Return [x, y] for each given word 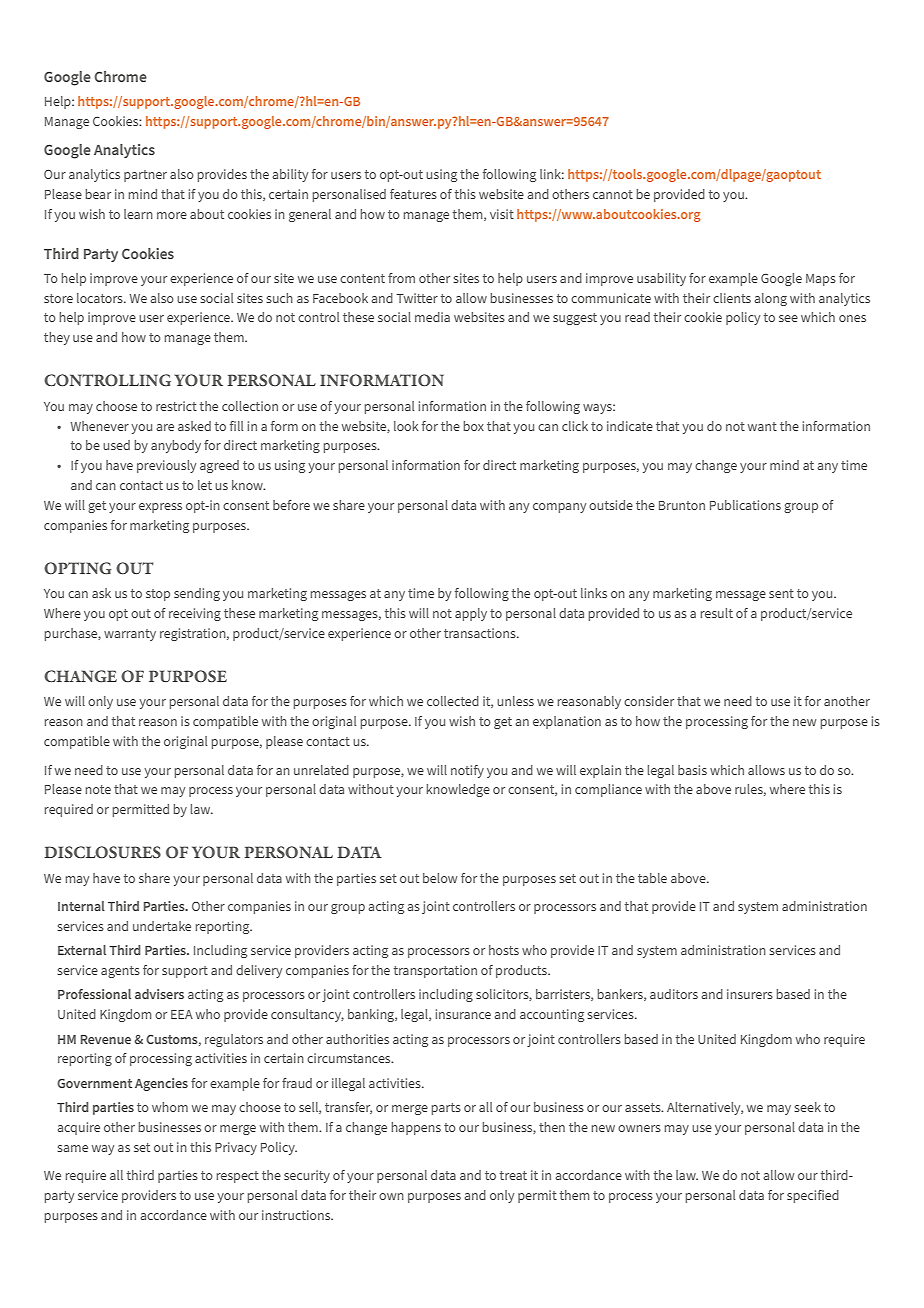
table [652, 878]
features [413, 194]
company [559, 508]
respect [238, 1177]
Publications [745, 505]
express [160, 508]
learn [138, 214]
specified [813, 1196]
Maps [821, 280]
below [440, 878]
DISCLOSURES [102, 852]
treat [513, 1175]
